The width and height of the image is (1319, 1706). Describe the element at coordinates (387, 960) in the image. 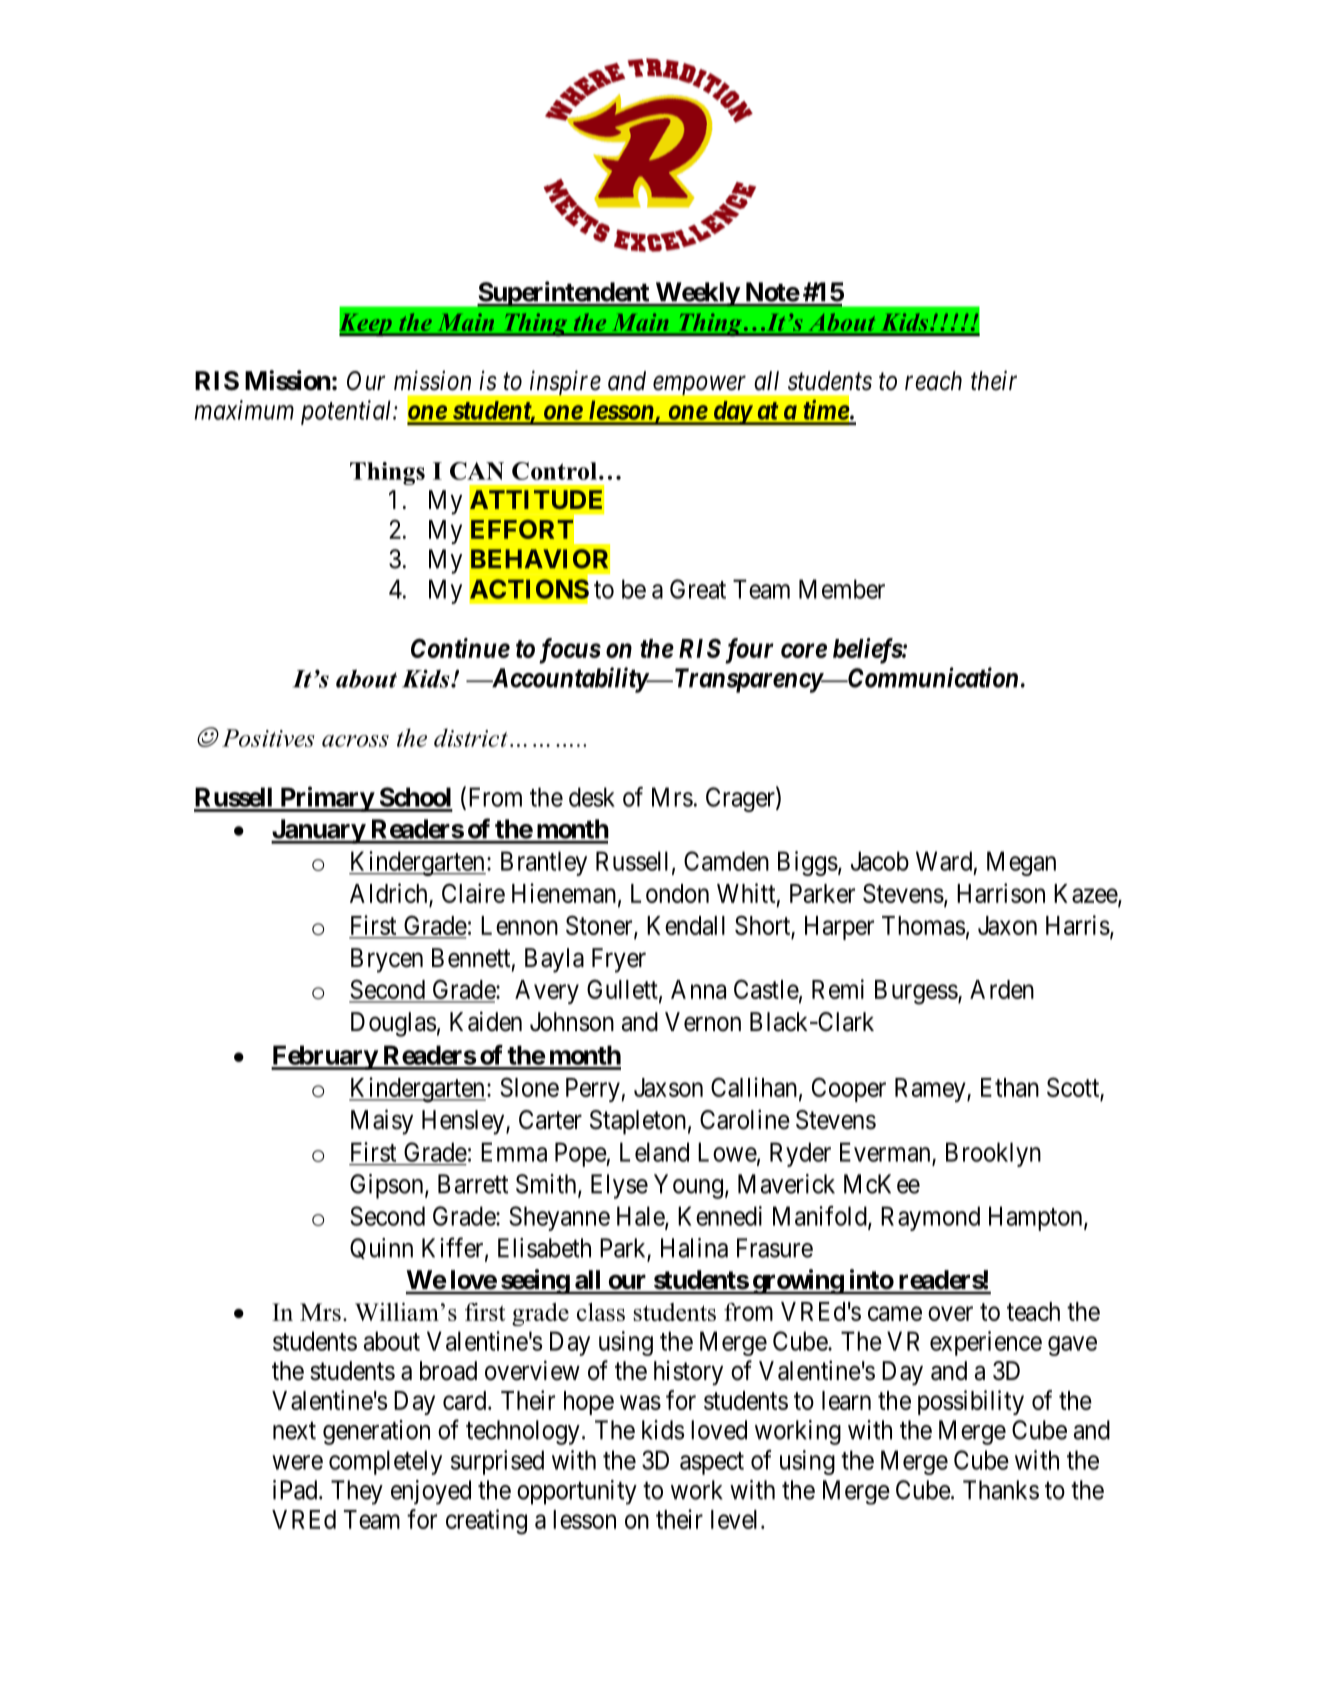

I see `Brycen` at that location.
